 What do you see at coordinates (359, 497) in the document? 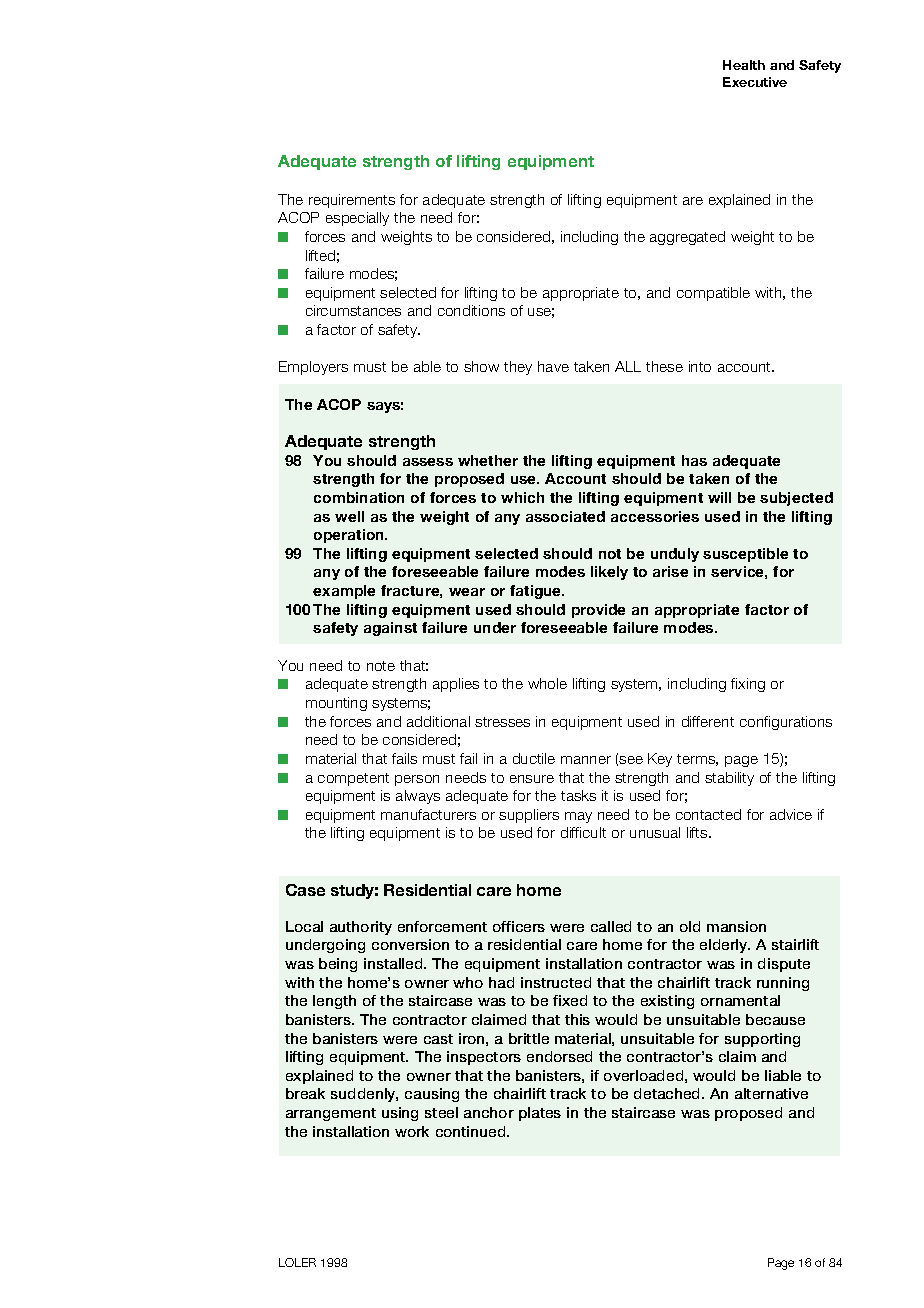
I see `combination` at bounding box center [359, 497].
